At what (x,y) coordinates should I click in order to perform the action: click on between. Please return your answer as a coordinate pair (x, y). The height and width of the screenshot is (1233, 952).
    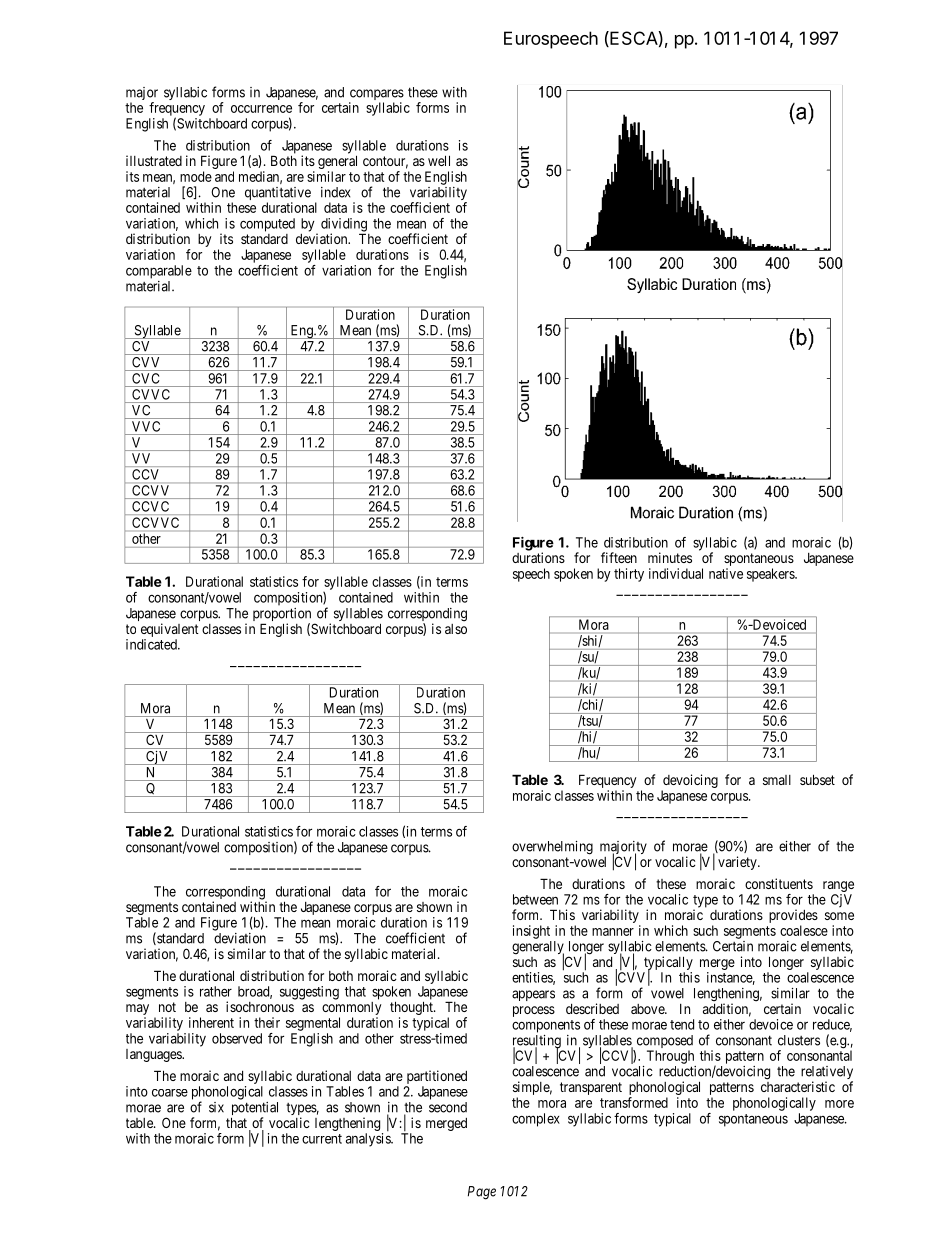
    Looking at the image, I should click on (535, 899).
